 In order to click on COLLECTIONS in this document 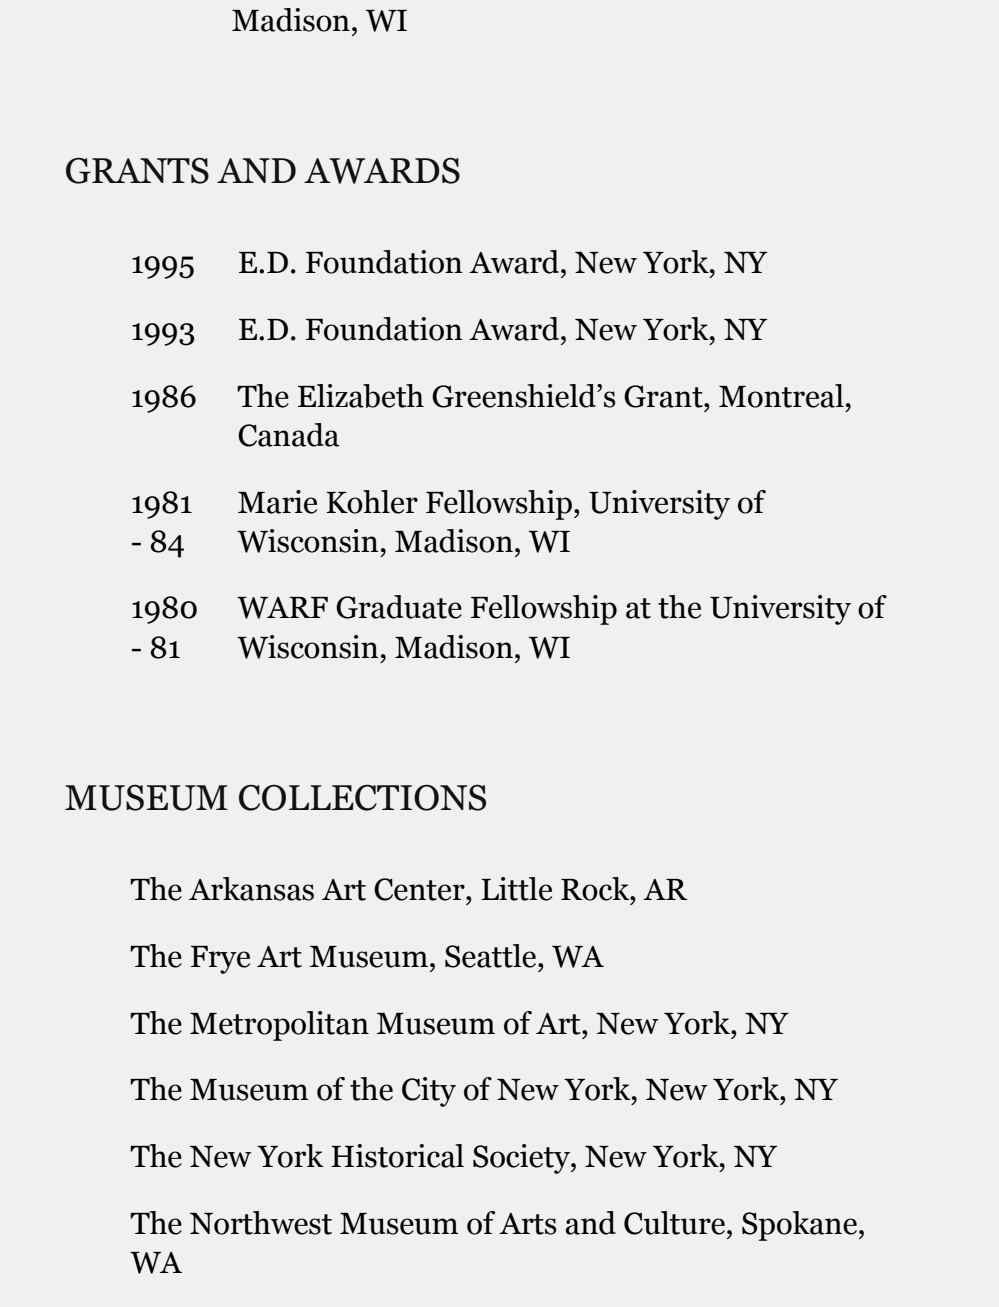, I will do `click(362, 797)`.
